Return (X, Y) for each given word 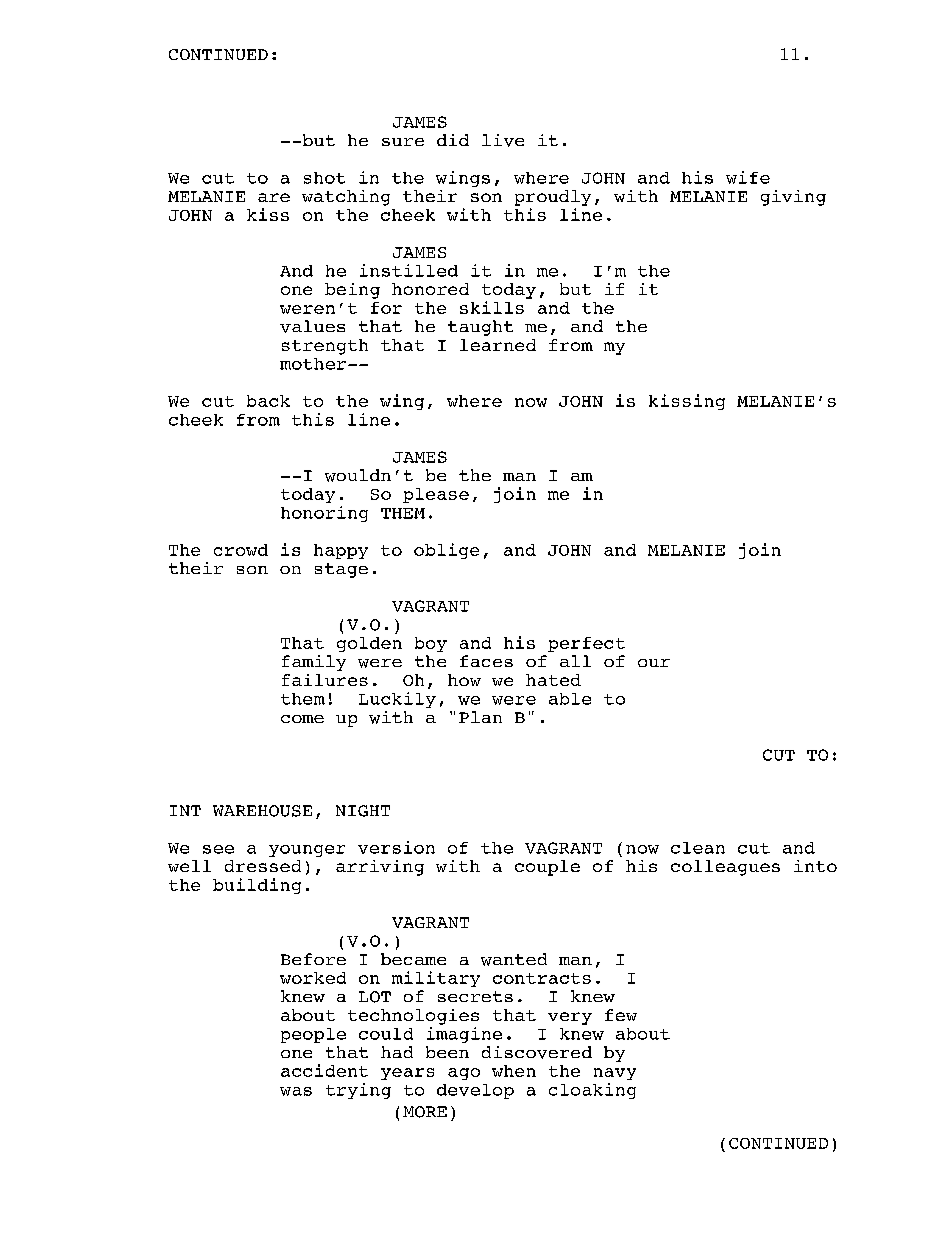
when (514, 1071)
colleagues (725, 868)
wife (748, 177)
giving (793, 198)
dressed (263, 866)
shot (324, 178)
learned (498, 345)
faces (486, 661)
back (268, 401)
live (503, 140)
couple (547, 868)
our (654, 663)
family (314, 663)
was (296, 1091)
